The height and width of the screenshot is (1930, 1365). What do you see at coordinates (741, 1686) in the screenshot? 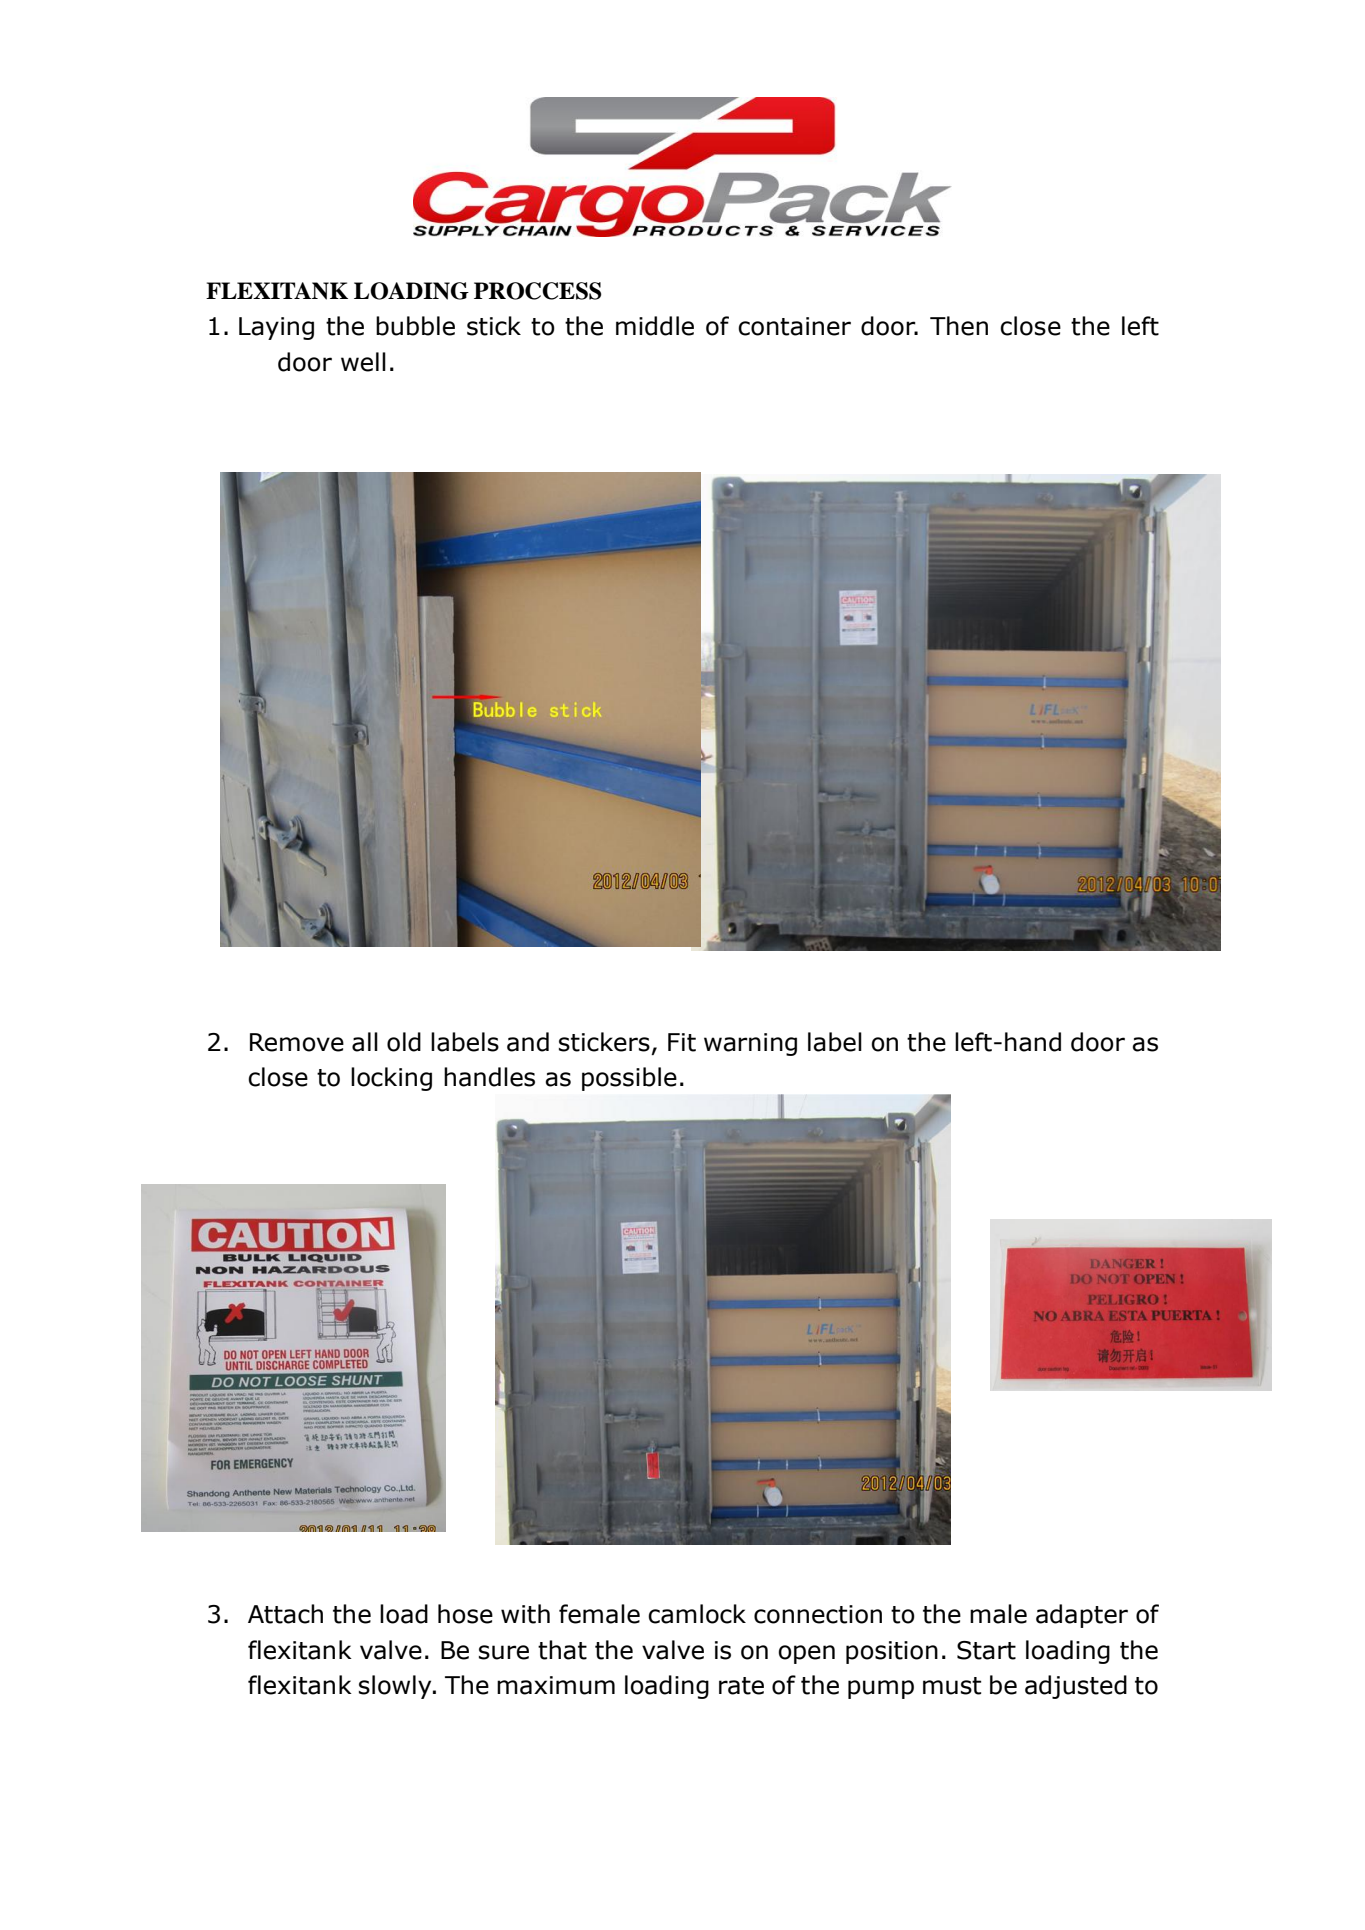
I see `rate` at bounding box center [741, 1686].
